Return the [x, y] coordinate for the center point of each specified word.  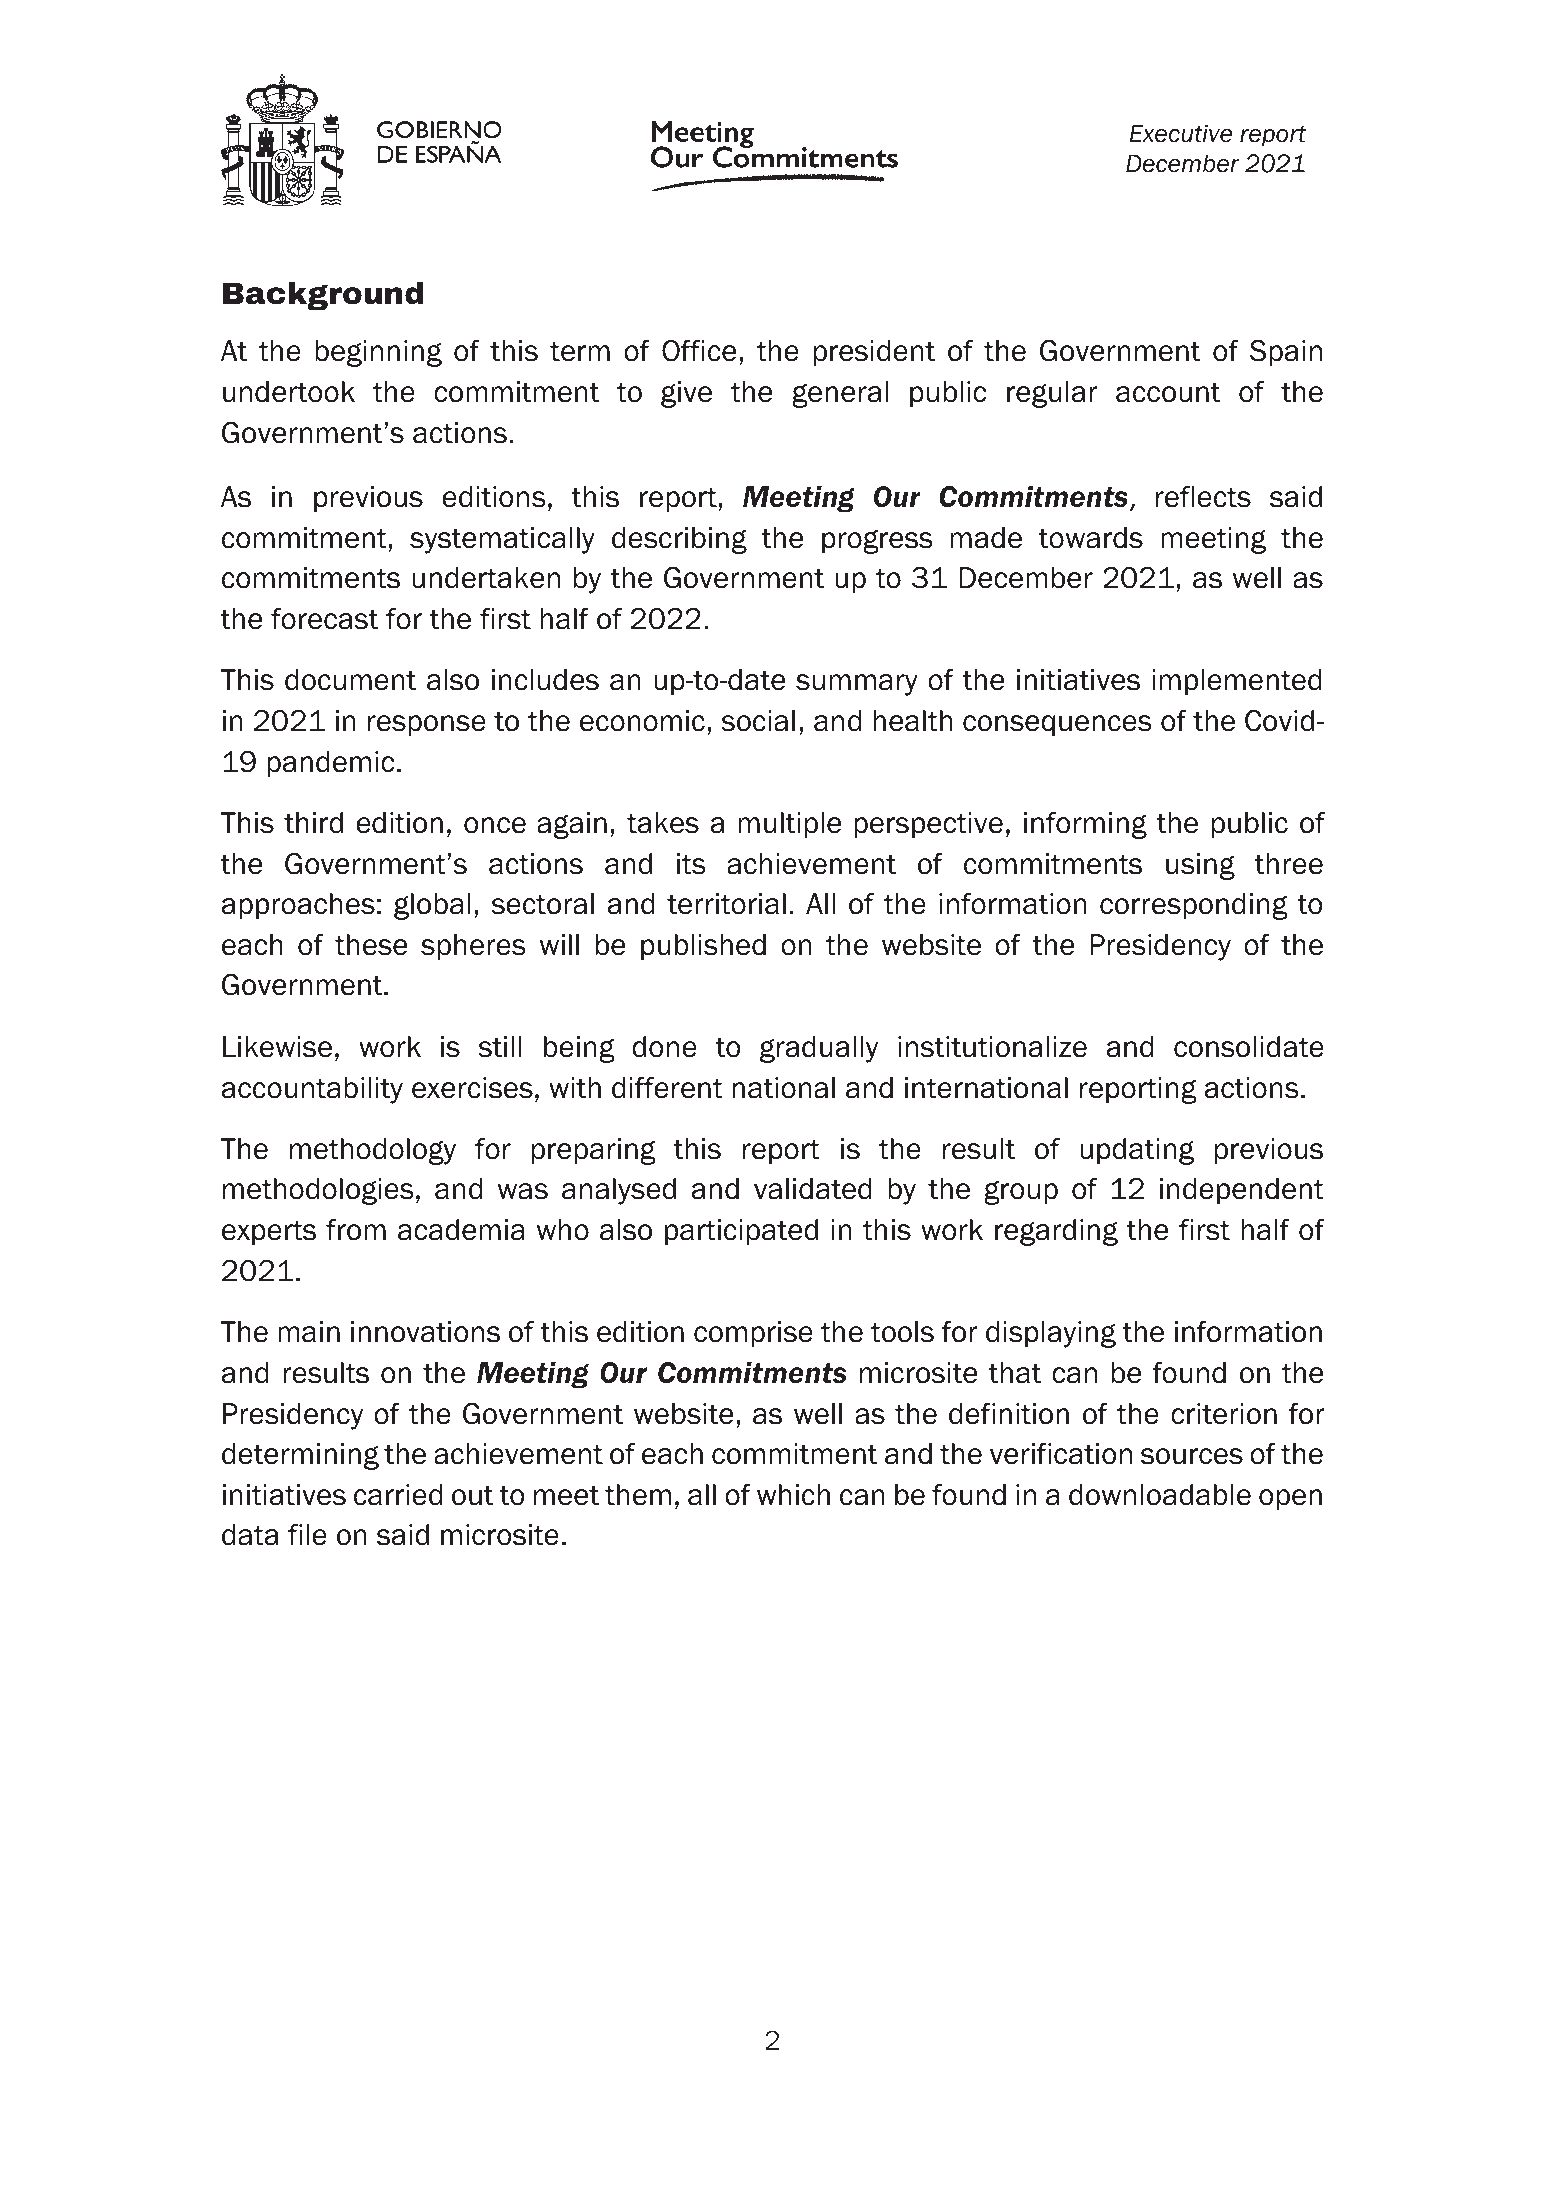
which [793, 1495]
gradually [819, 1049]
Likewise [277, 1047]
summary [857, 685]
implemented [1237, 682]
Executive [1181, 133]
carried [398, 1495]
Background [323, 296]
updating [1137, 1151]
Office [699, 351]
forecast [324, 619]
